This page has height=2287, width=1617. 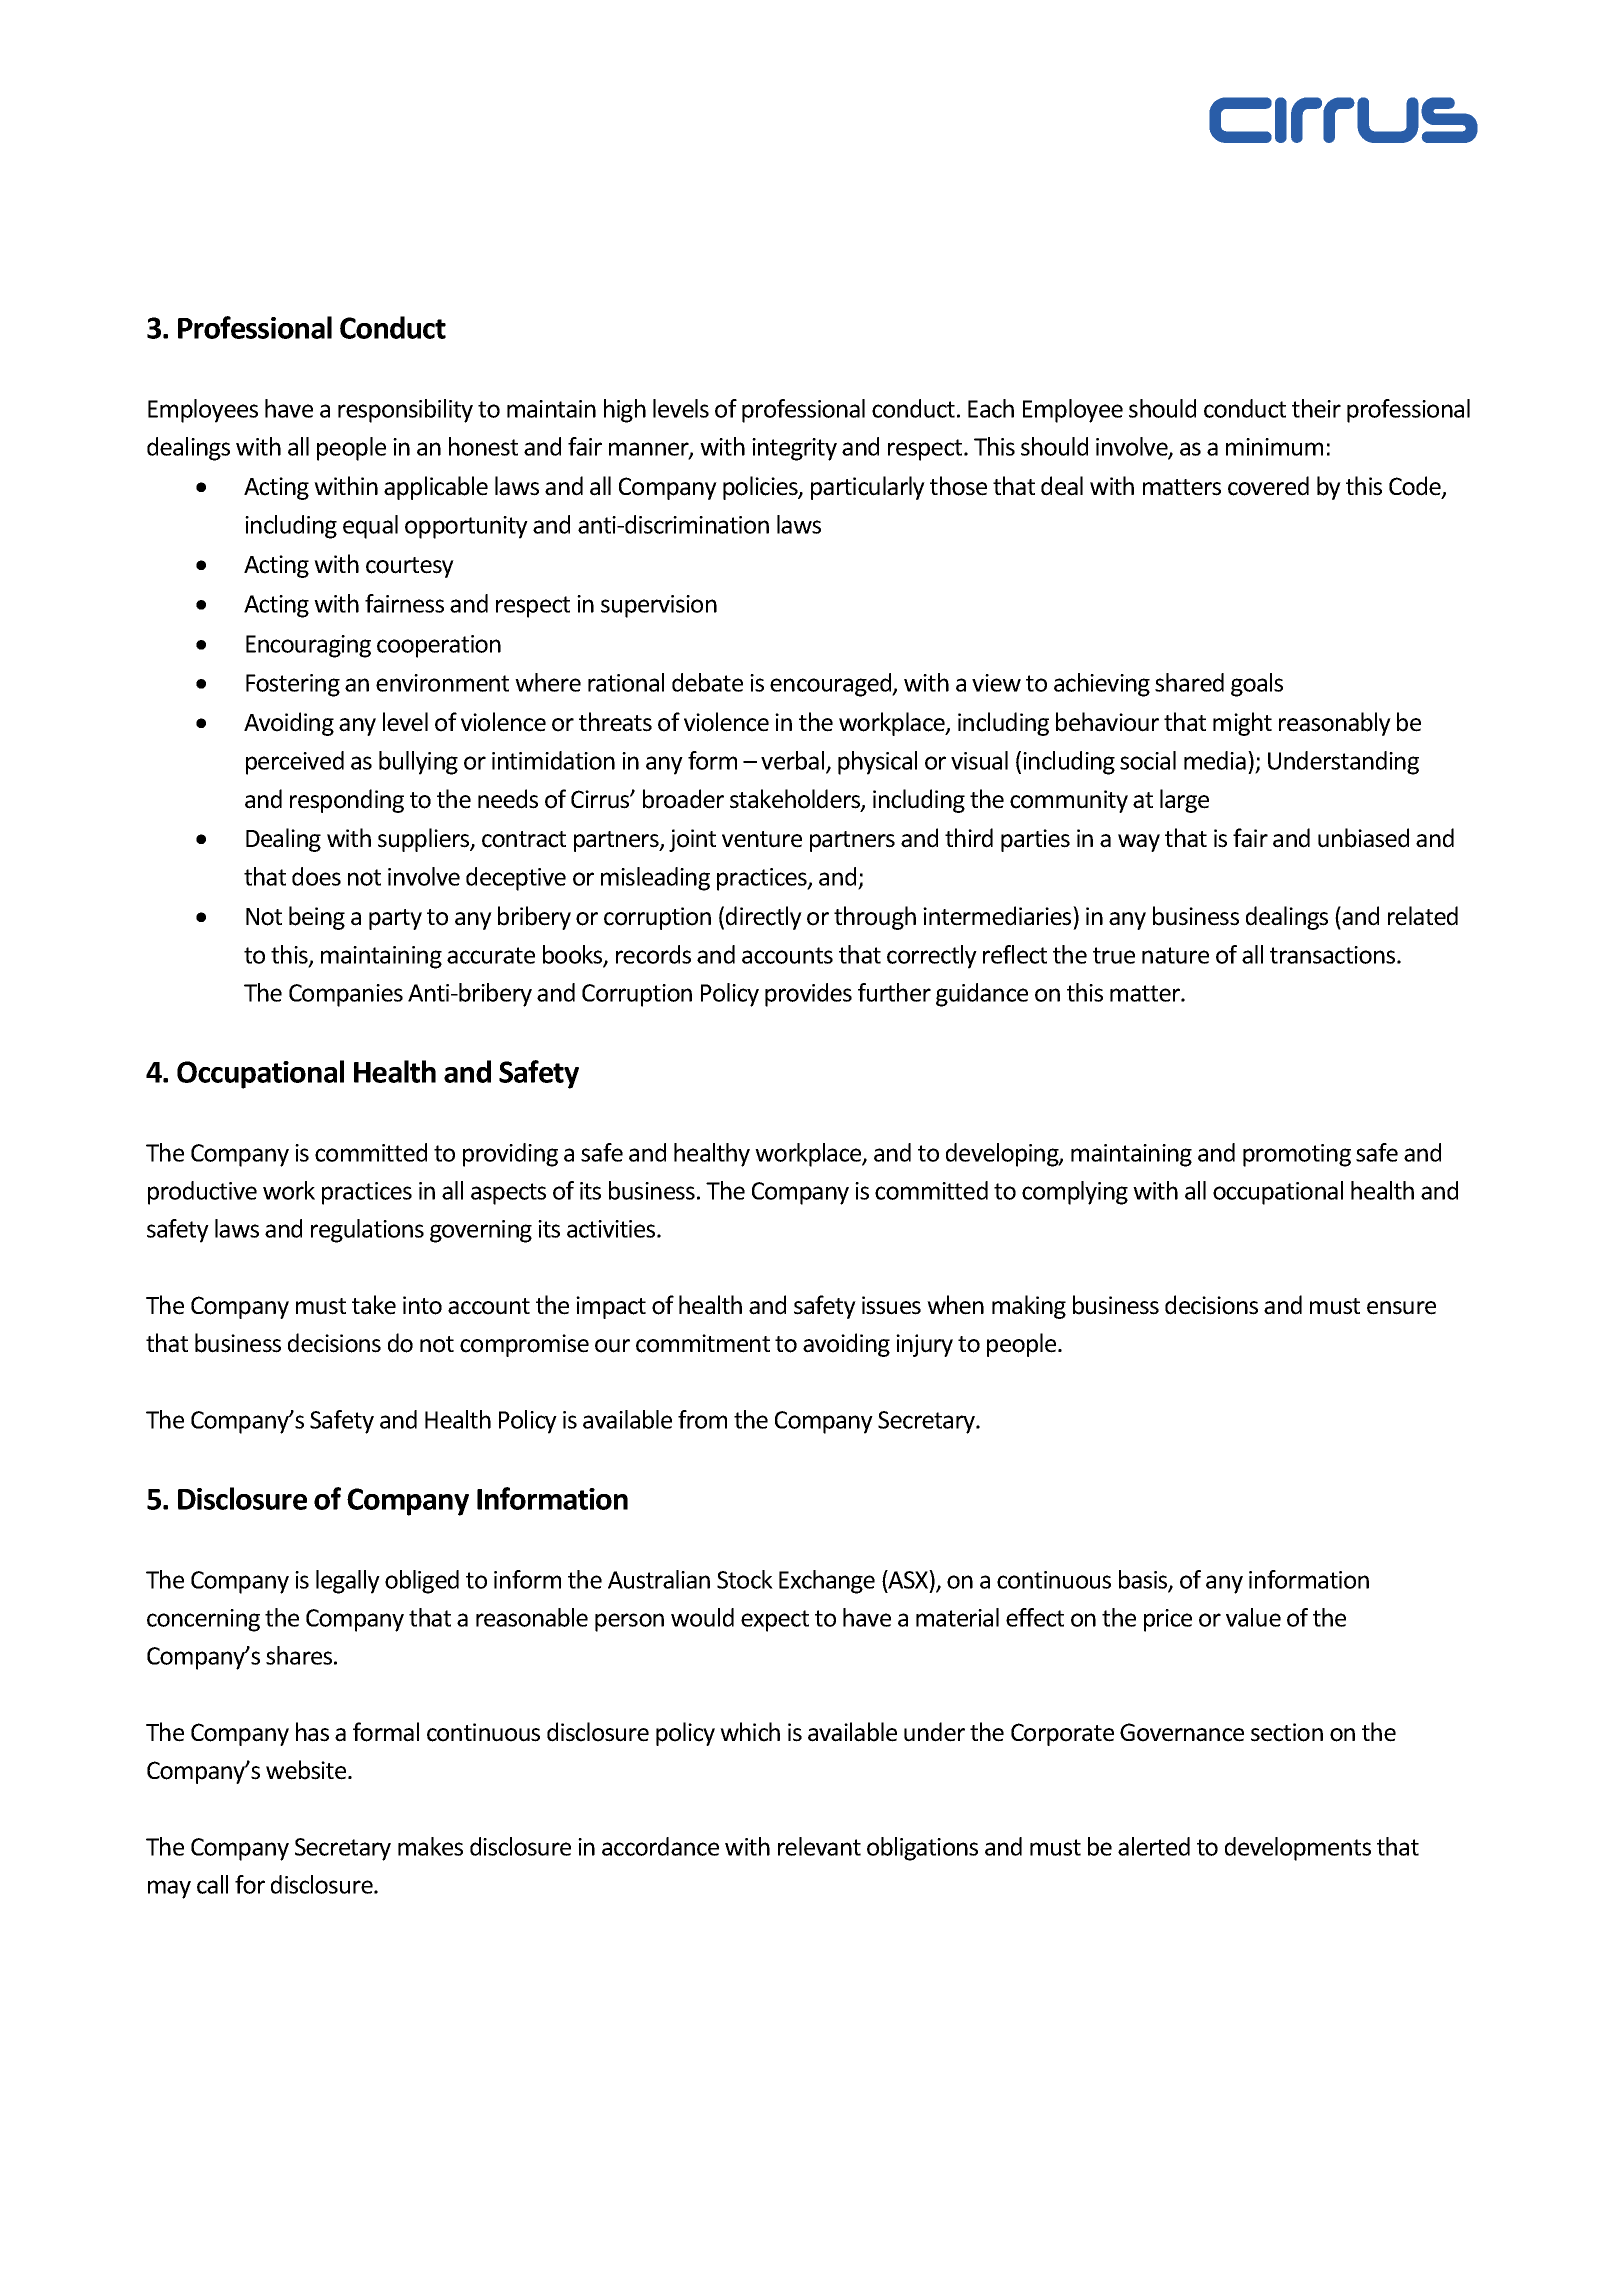 What do you see at coordinates (1184, 801) in the page?
I see `large` at bounding box center [1184, 801].
